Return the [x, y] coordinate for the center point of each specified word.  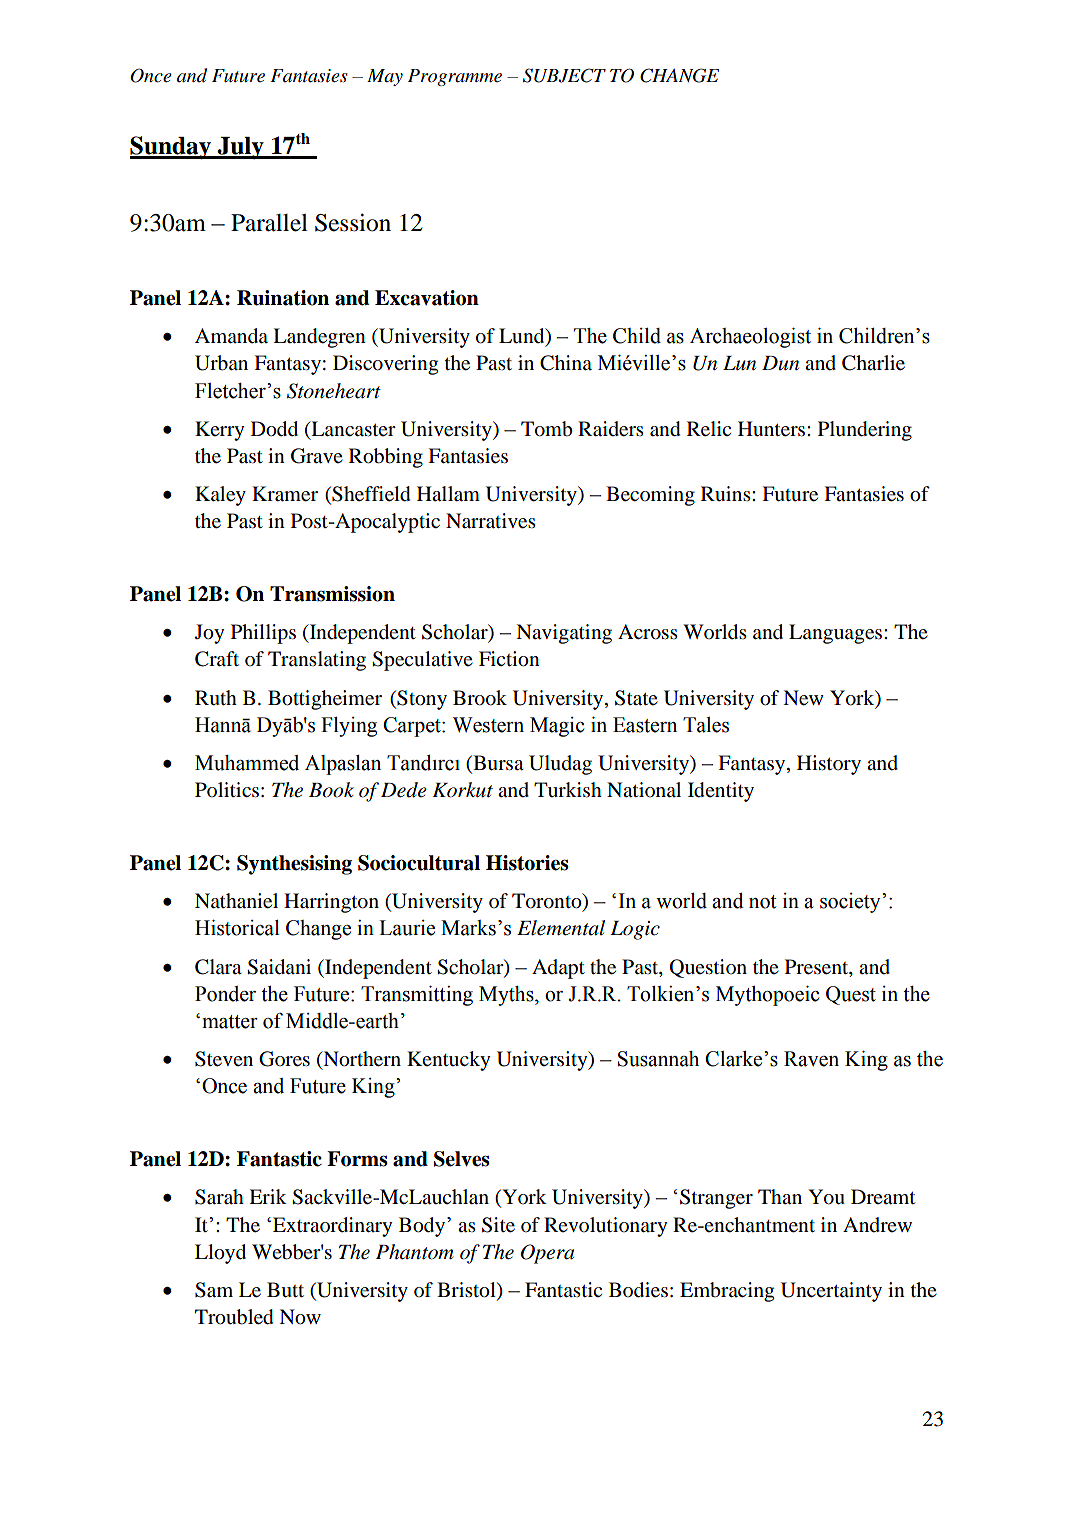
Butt [285, 1290]
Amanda [231, 336]
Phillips [263, 634]
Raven [811, 1059]
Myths [507, 996]
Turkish [568, 789]
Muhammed [247, 763]
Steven [224, 1059]
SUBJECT [564, 75]
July [240, 148]
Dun [780, 363]
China [566, 363]
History [829, 765]
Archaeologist [750, 338]
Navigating [564, 634]
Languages [837, 634]
